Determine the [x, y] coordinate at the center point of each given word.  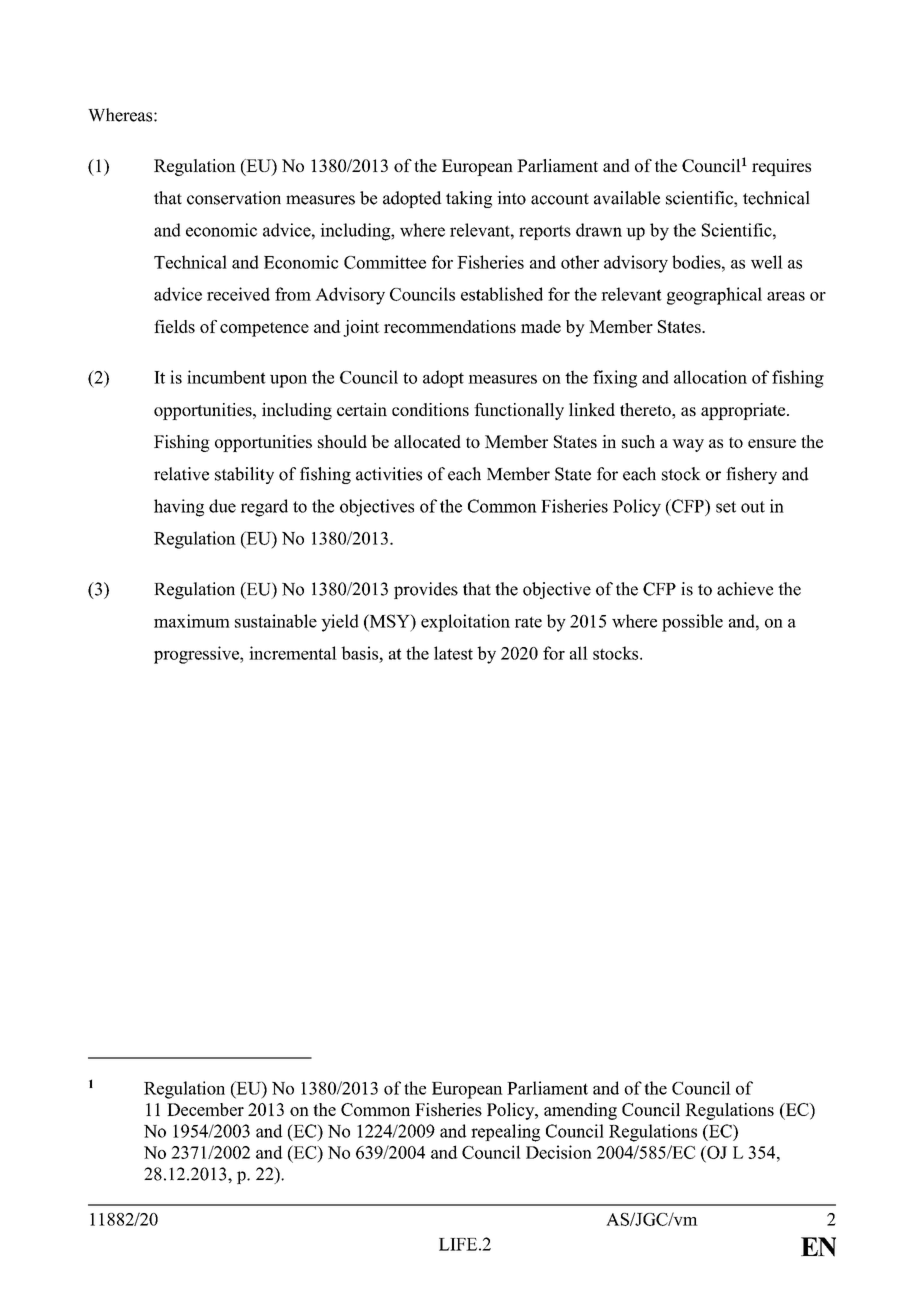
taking [469, 199]
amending [580, 1111]
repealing [505, 1133]
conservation [234, 198]
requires [781, 167]
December [205, 1109]
